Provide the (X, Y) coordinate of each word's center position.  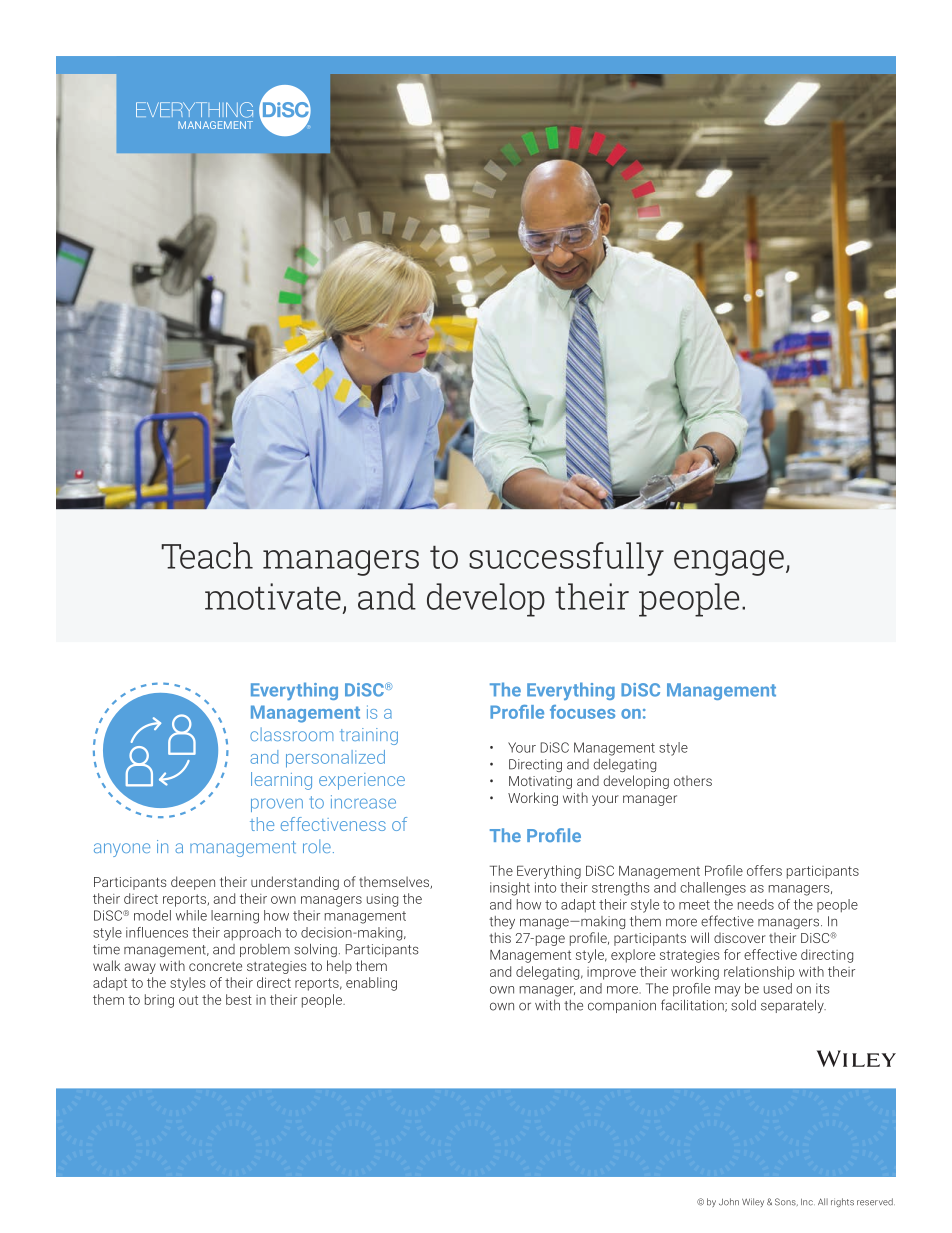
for (732, 954)
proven (277, 805)
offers (764, 870)
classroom (291, 734)
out (188, 1000)
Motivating (540, 782)
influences (157, 932)
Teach (207, 555)
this (500, 937)
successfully (566, 559)
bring (159, 1001)
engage (729, 563)
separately (793, 1006)
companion (622, 1006)
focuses (582, 712)
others (693, 781)
